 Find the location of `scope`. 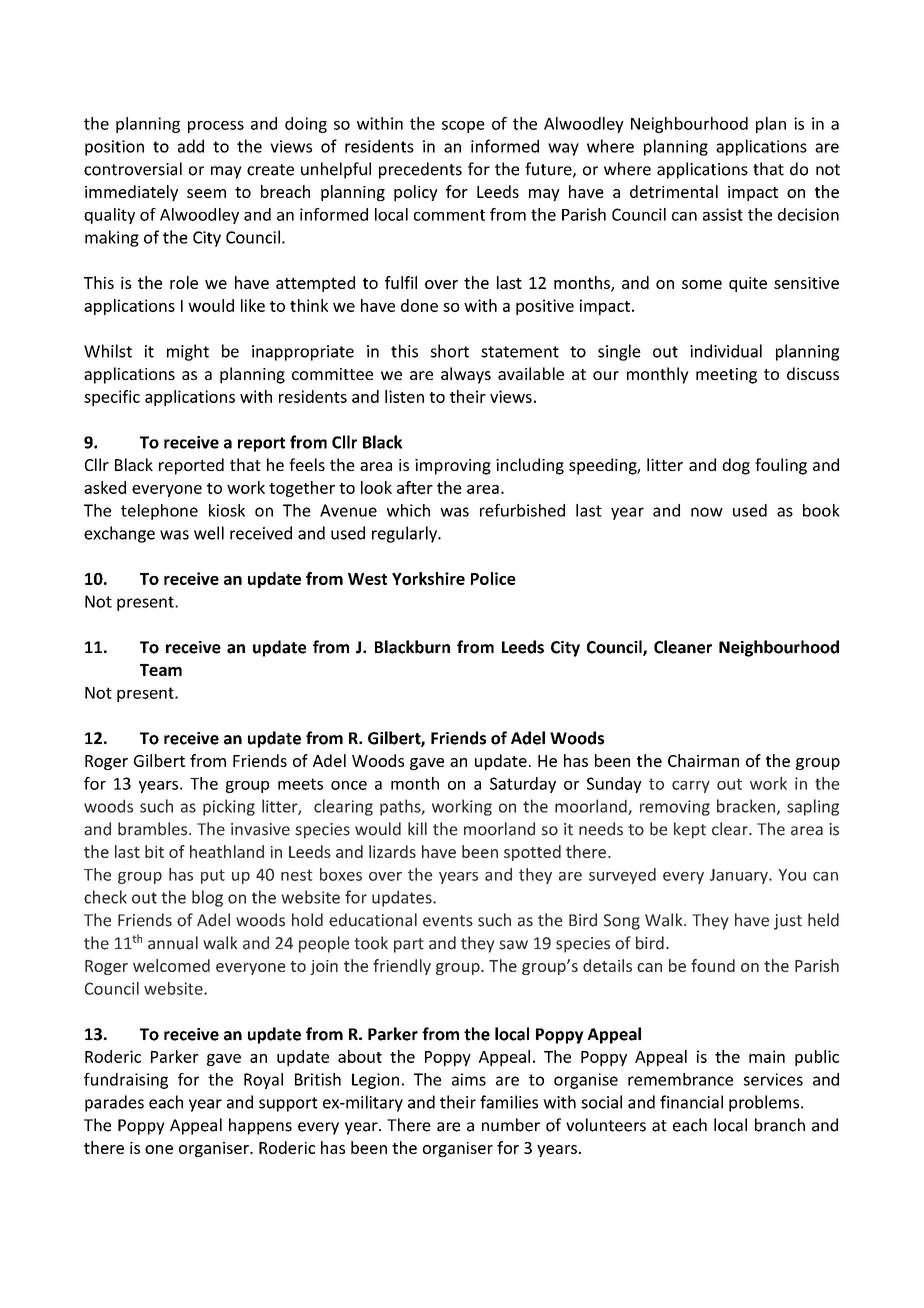

scope is located at coordinates (463, 127).
